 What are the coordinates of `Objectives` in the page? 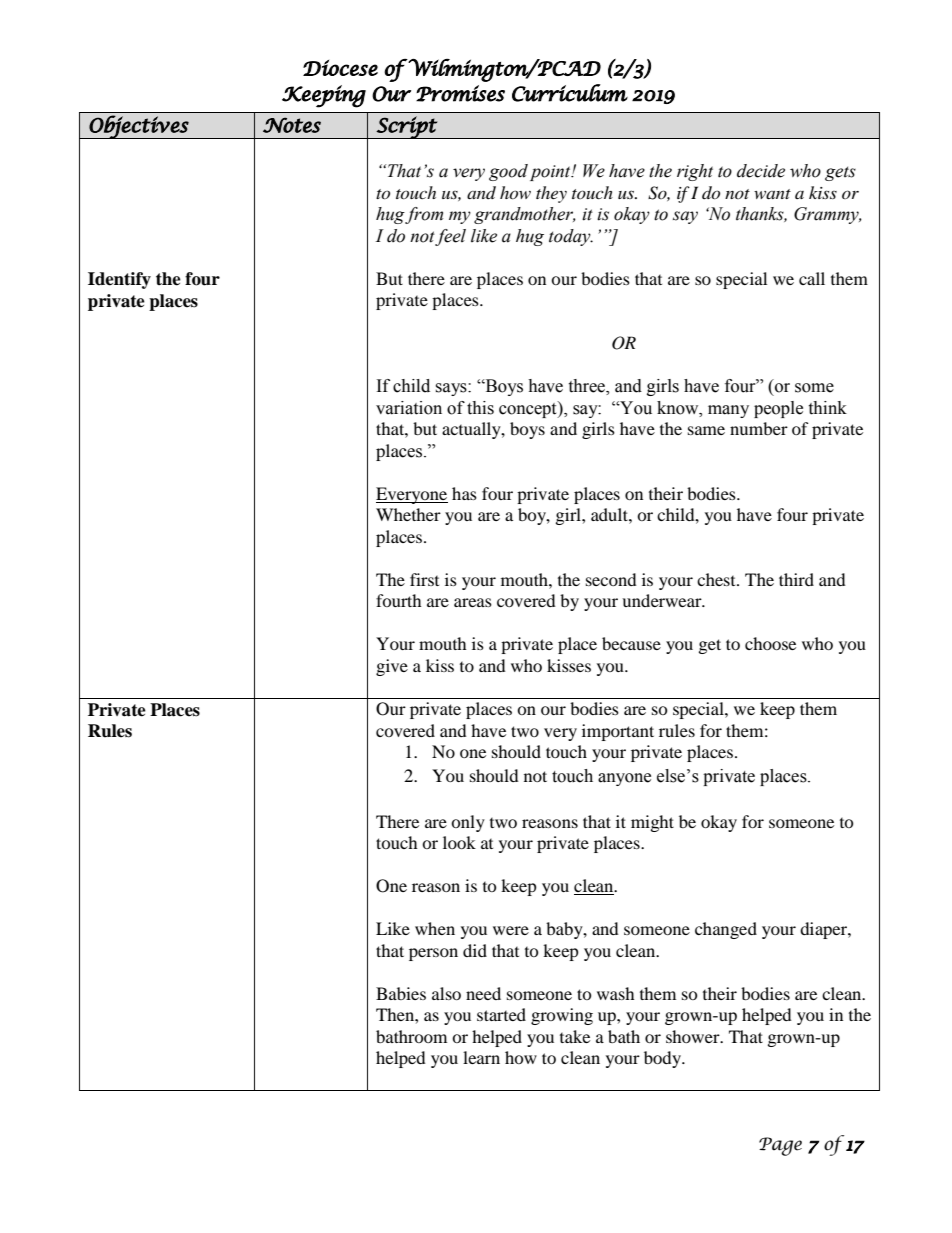 It's located at (139, 127).
